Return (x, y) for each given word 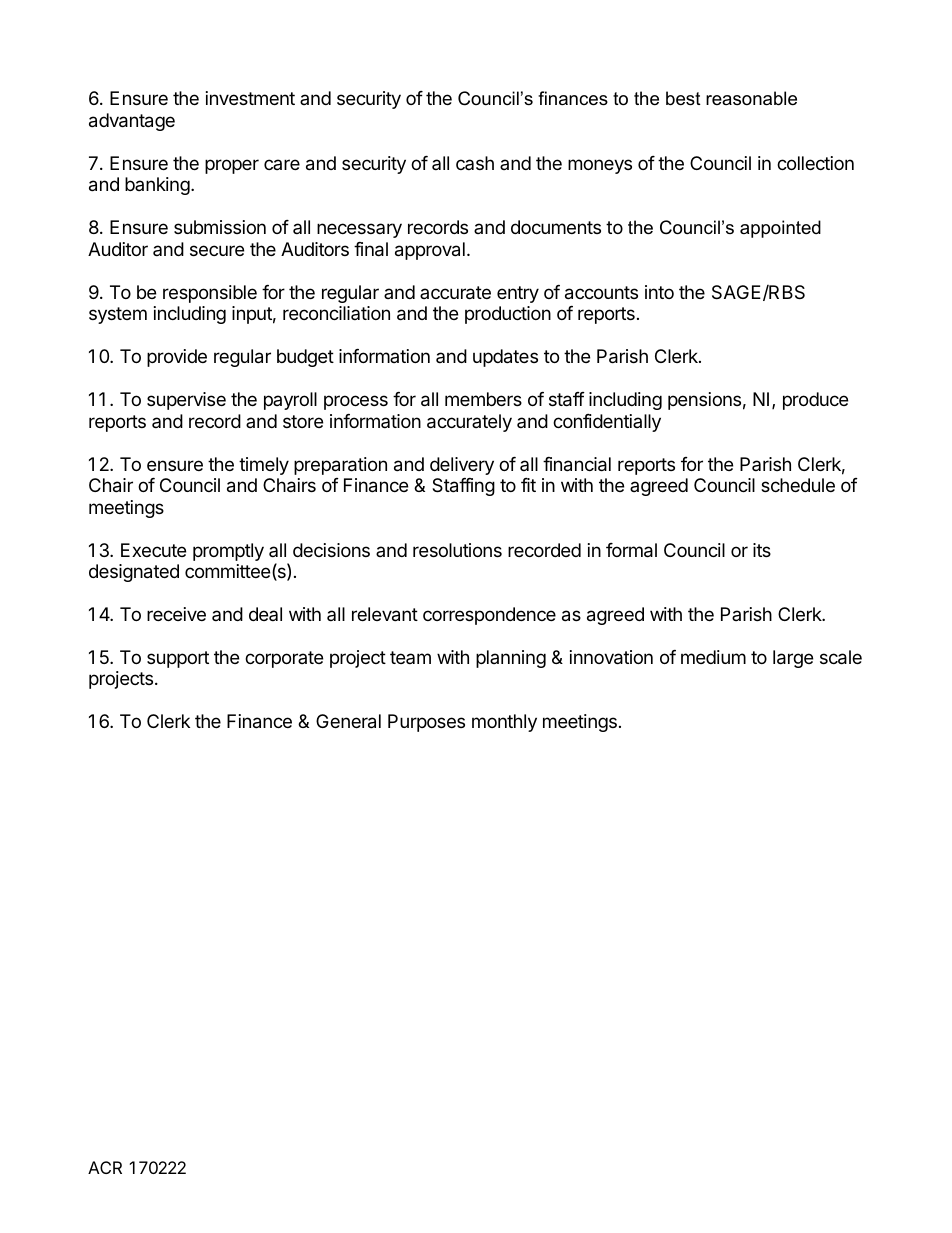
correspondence (489, 616)
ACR (105, 1167)
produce (815, 401)
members (483, 399)
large (793, 659)
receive (176, 614)
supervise (186, 401)
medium (713, 657)
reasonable (751, 98)
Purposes (426, 723)
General (348, 721)
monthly (504, 723)
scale (841, 657)
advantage (132, 122)
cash (475, 163)
